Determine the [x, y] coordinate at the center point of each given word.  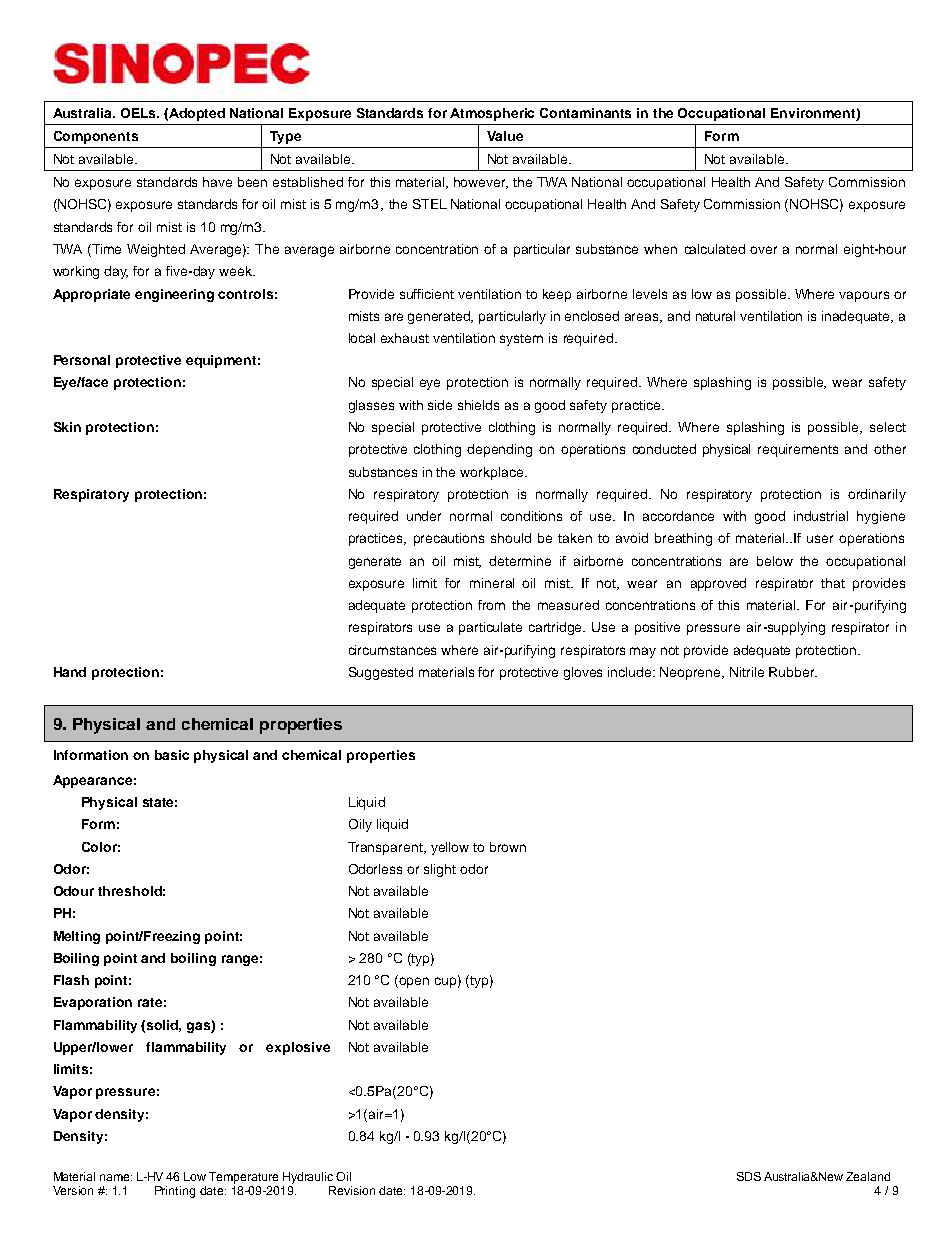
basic [172, 755]
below [775, 561]
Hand [70, 672]
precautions [449, 539]
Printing [175, 1192]
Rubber [793, 672]
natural [715, 316]
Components [96, 137]
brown [508, 847]
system [521, 340]
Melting [77, 937]
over [763, 250]
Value [505, 136]
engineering [174, 295]
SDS [749, 1176]
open [414, 982]
